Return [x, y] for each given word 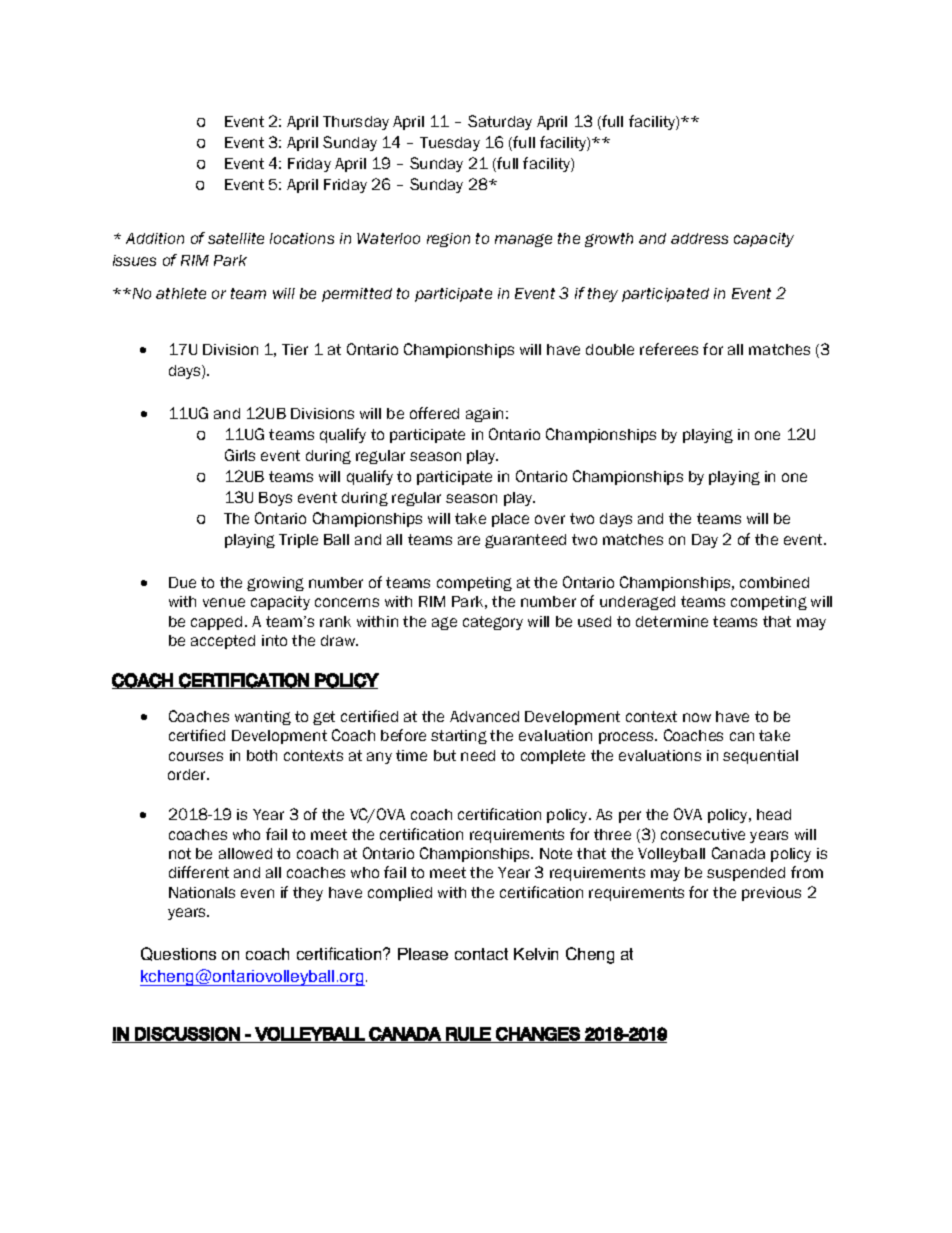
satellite [236, 238]
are [469, 540]
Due [182, 582]
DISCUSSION [187, 1035]
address [699, 238]
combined [774, 582]
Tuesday [450, 144]
